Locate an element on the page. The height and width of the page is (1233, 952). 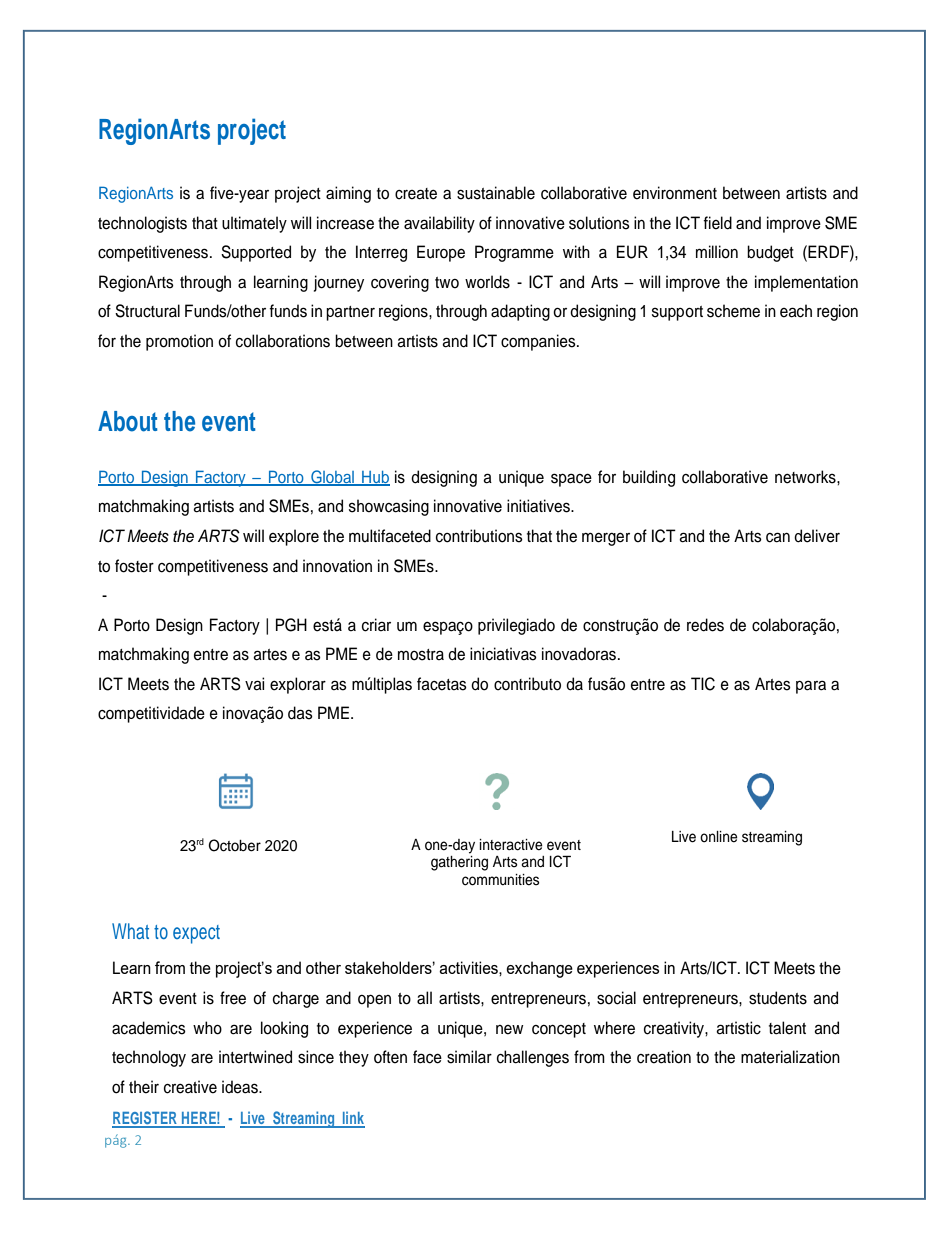
para is located at coordinates (811, 687).
